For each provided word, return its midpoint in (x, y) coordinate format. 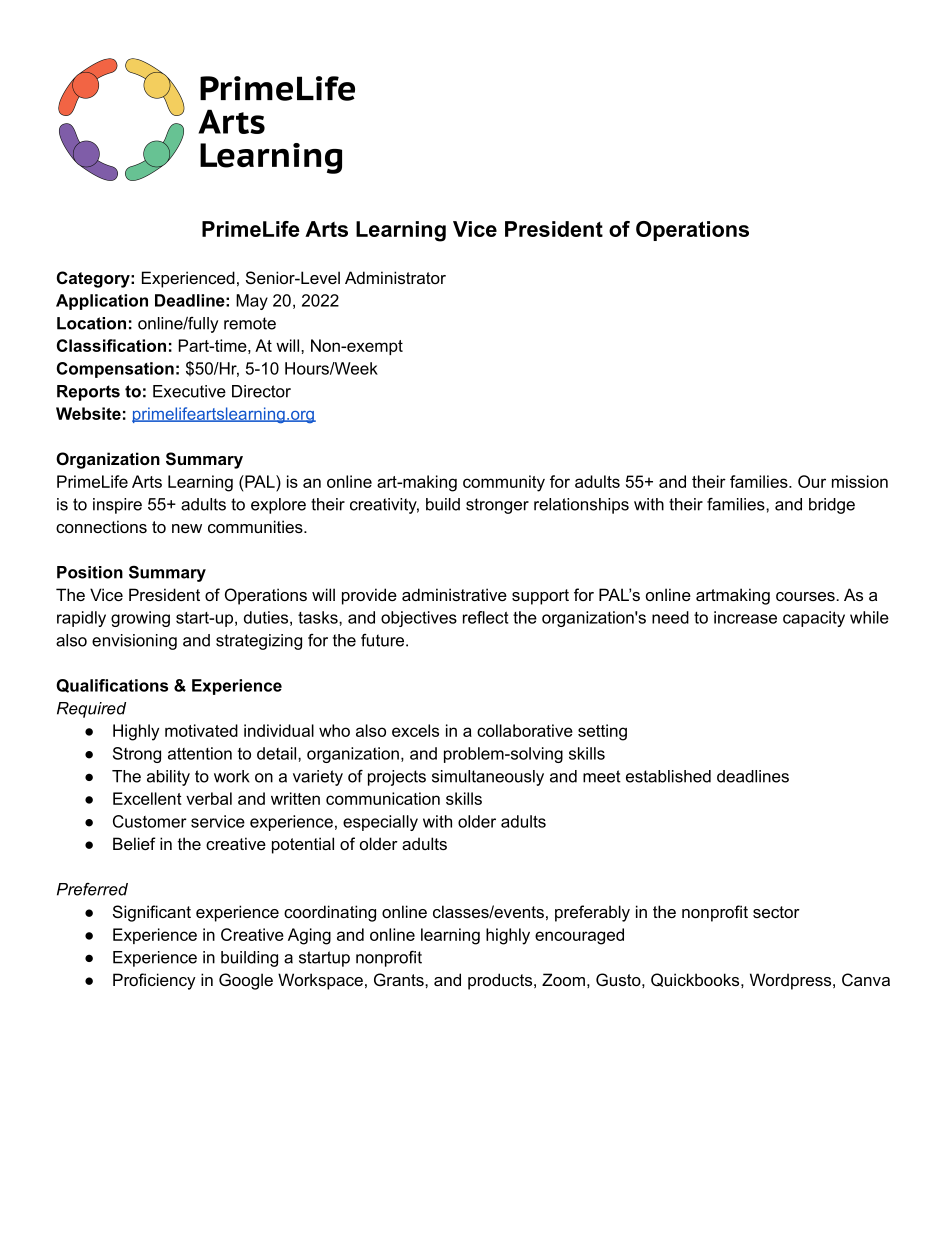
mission (860, 481)
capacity (814, 619)
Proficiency (154, 981)
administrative (454, 594)
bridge (832, 506)
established (668, 776)
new (187, 528)
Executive (189, 391)
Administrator (395, 277)
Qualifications (112, 686)
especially (380, 823)
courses (806, 596)
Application (102, 302)
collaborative (525, 730)
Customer (150, 821)
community (504, 483)
